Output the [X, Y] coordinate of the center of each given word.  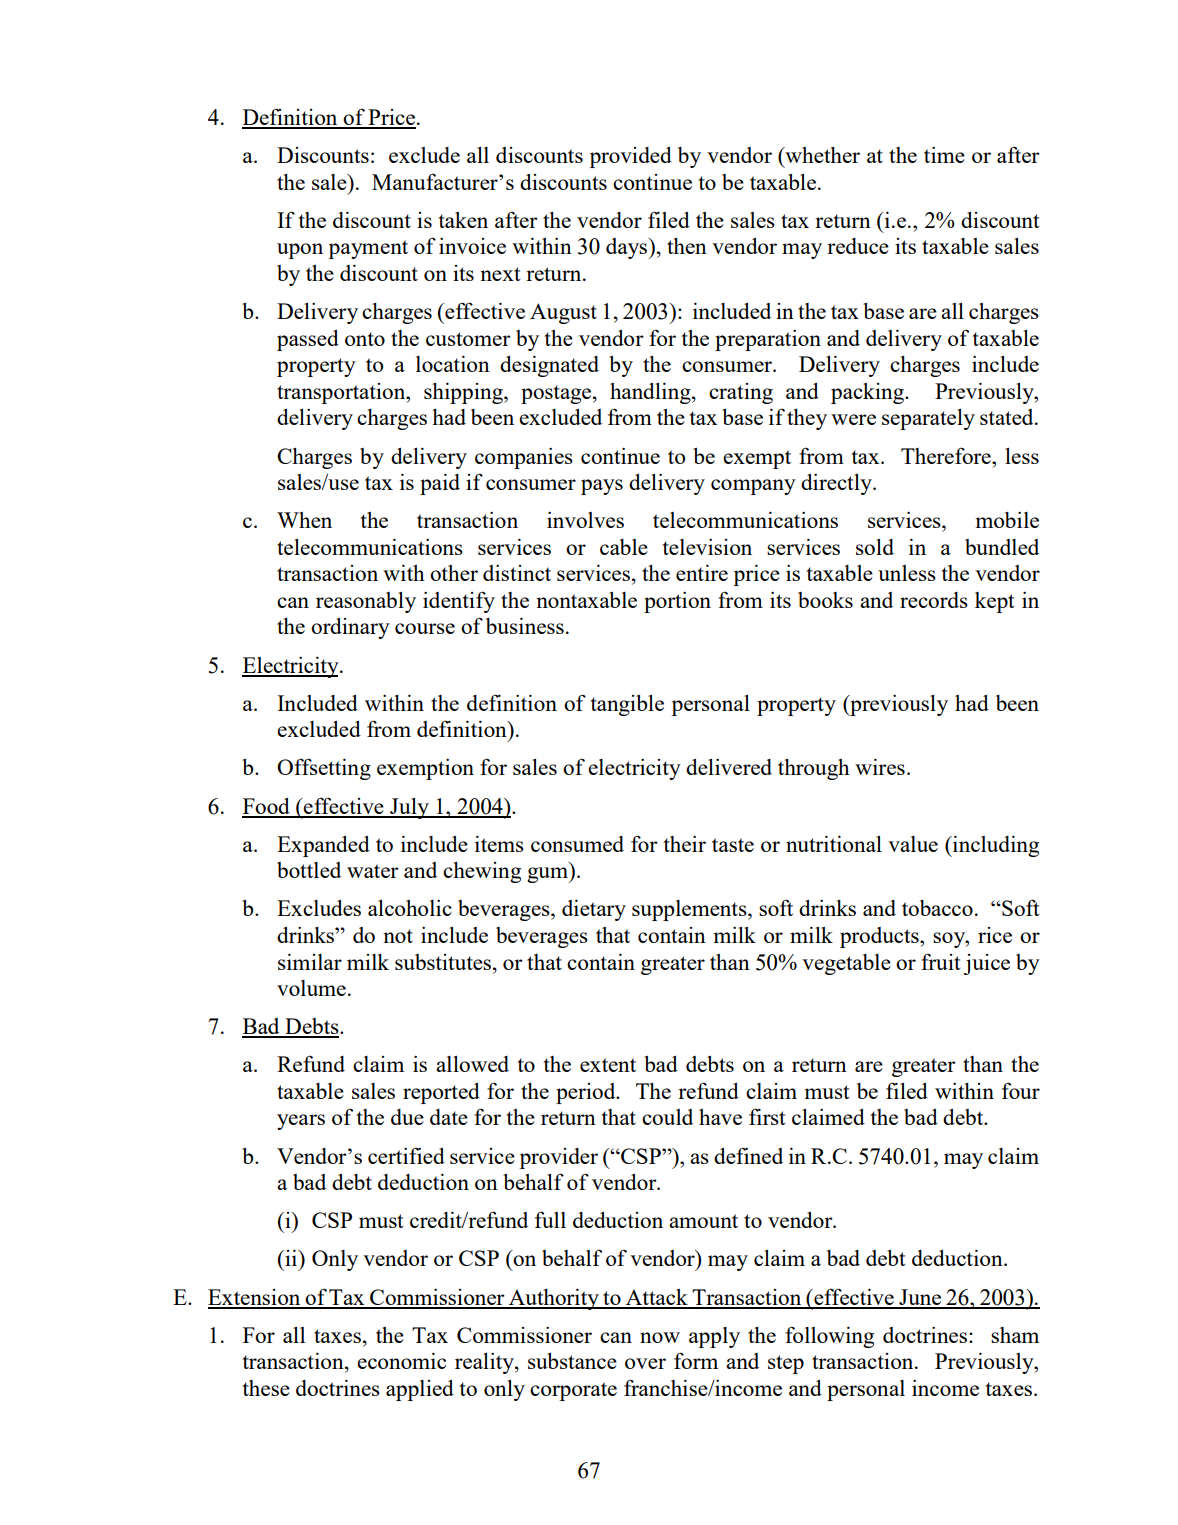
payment [368, 249]
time [944, 155]
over [645, 1363]
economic [401, 1361]
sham [1015, 1335]
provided [630, 157]
